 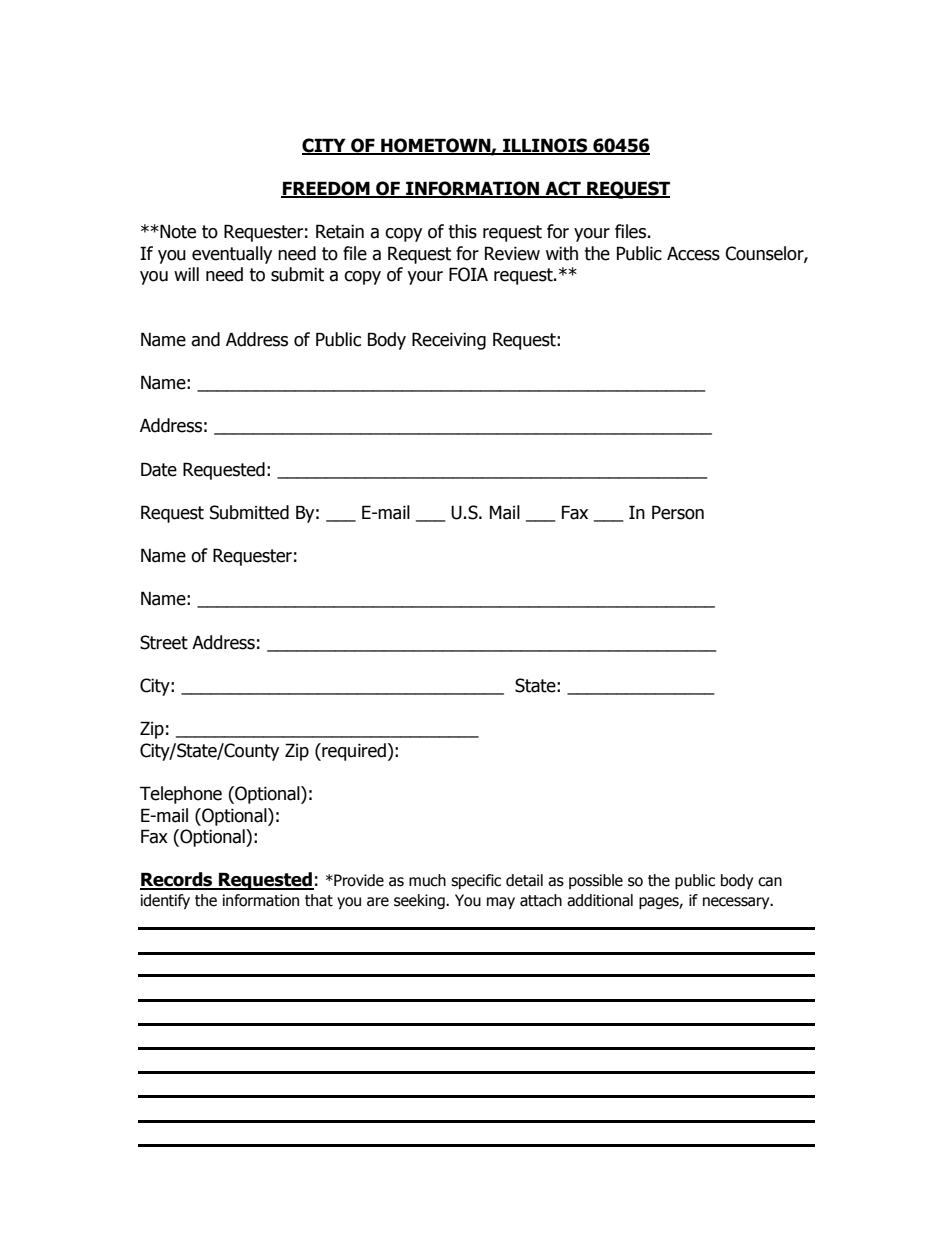 What do you see at coordinates (770, 882) in the page?
I see `can` at bounding box center [770, 882].
